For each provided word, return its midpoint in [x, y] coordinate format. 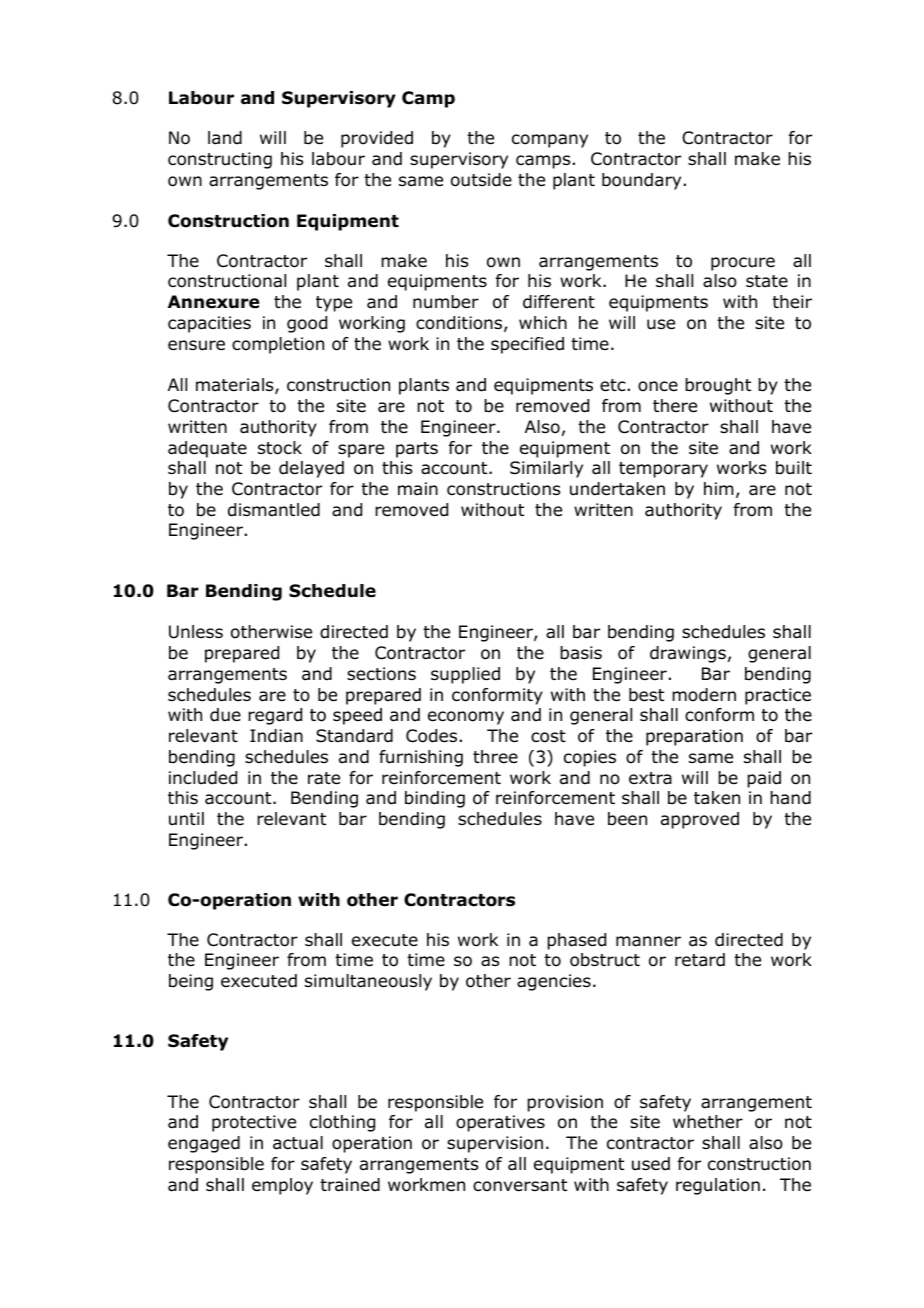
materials [236, 386]
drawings [688, 654]
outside [481, 180]
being [191, 982]
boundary [641, 181]
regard [275, 716]
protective [254, 1123]
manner [648, 941]
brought [718, 386]
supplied [465, 675]
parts [417, 450]
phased [576, 941]
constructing [220, 160]
